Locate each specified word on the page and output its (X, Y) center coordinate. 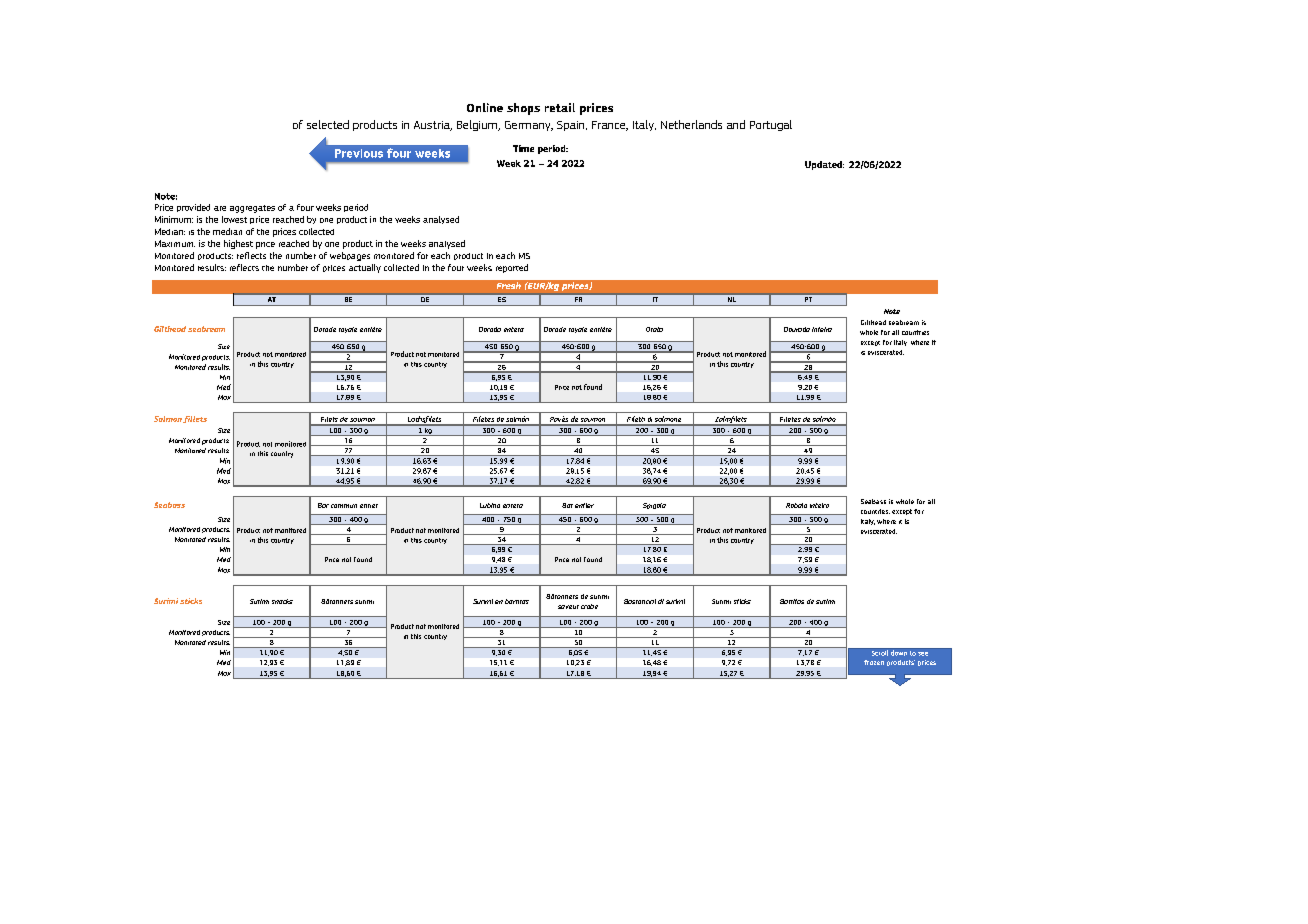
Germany (529, 126)
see (923, 654)
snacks (282, 601)
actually (365, 268)
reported (512, 268)
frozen (874, 662)
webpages (350, 256)
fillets (195, 419)
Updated (824, 165)
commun (344, 506)
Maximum (175, 243)
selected (328, 124)
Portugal (771, 125)
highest (238, 244)
